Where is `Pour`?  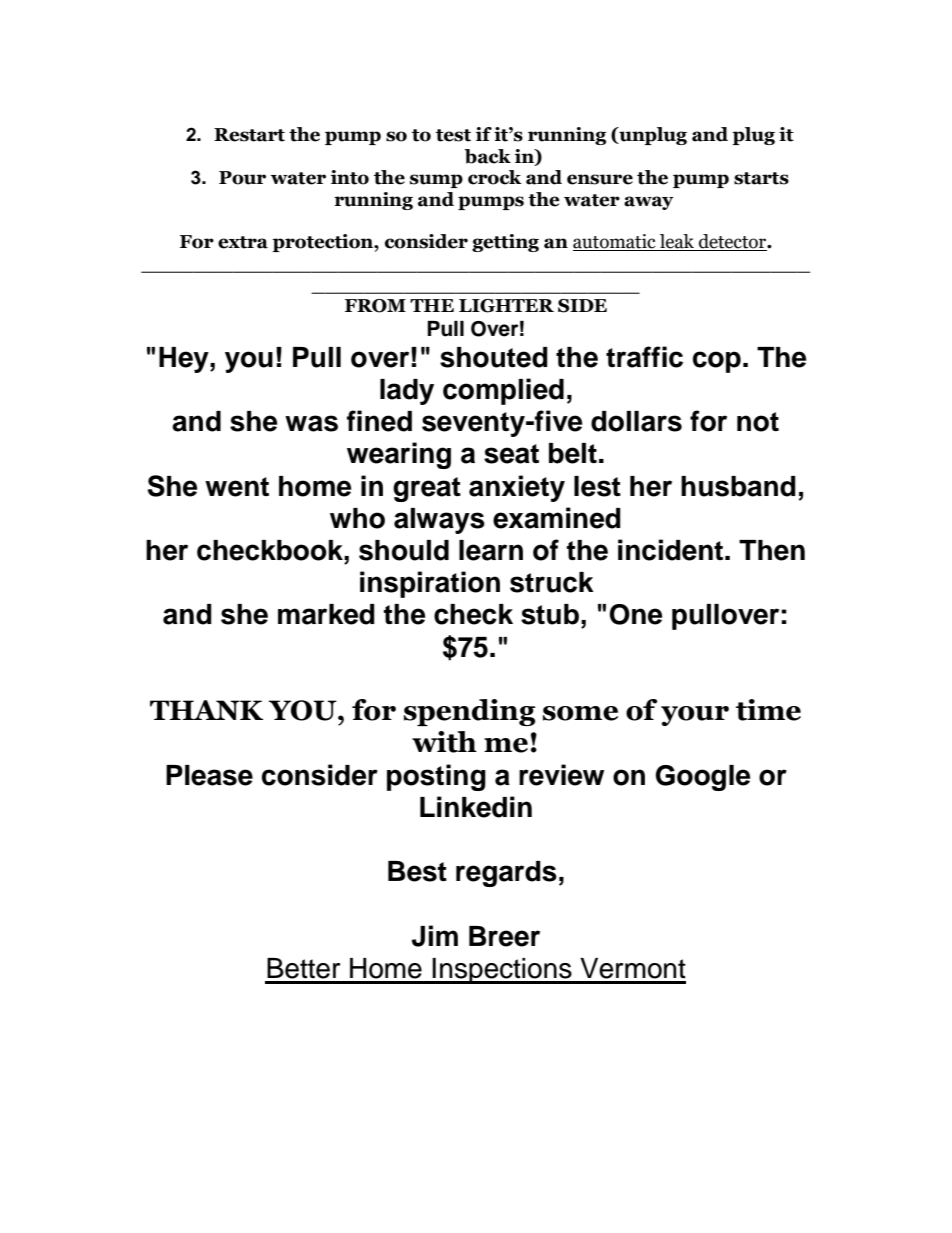
Pour is located at coordinates (242, 178).
